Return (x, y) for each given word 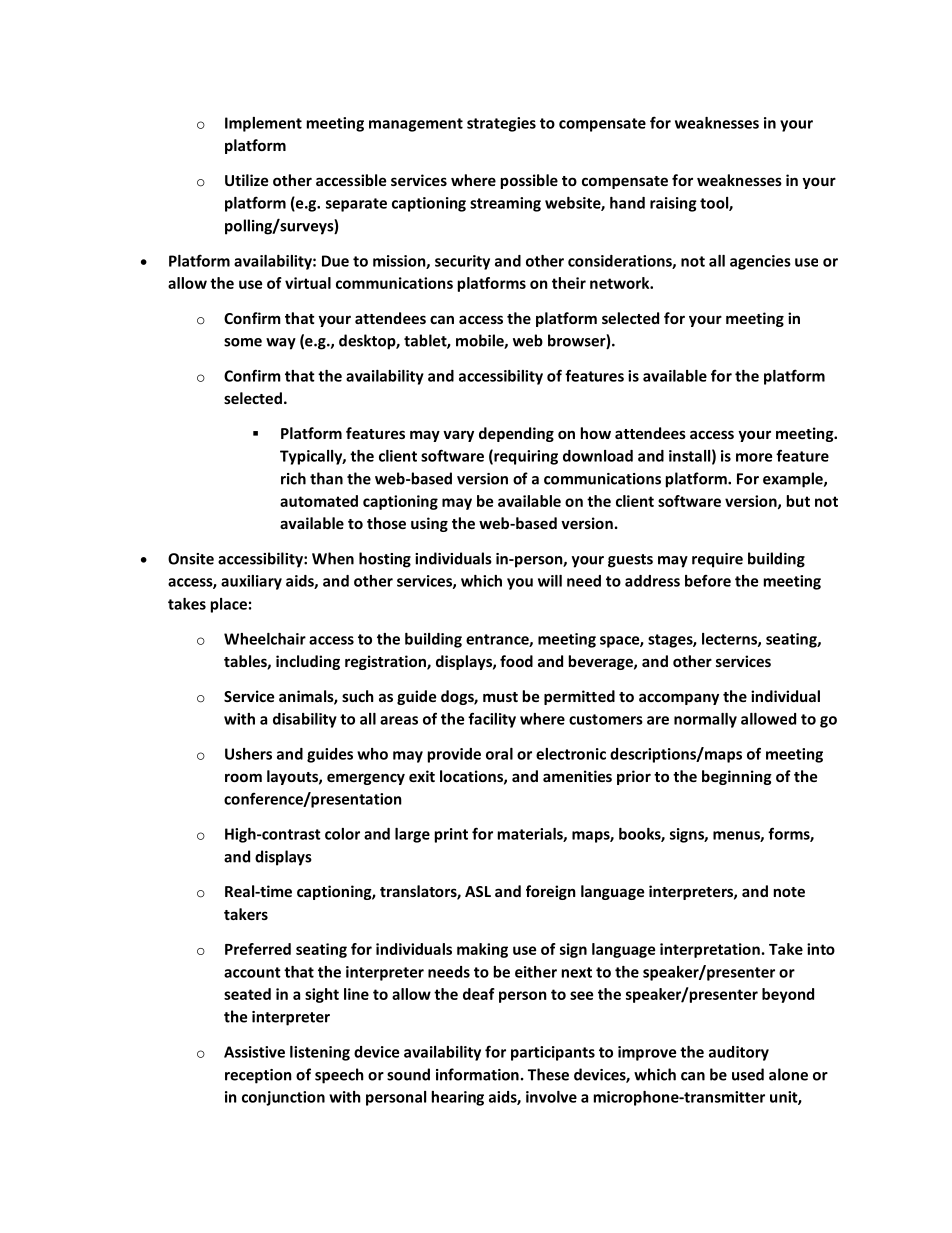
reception (258, 1076)
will (550, 581)
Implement (263, 124)
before (708, 581)
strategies (501, 124)
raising (673, 204)
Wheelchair (265, 639)
